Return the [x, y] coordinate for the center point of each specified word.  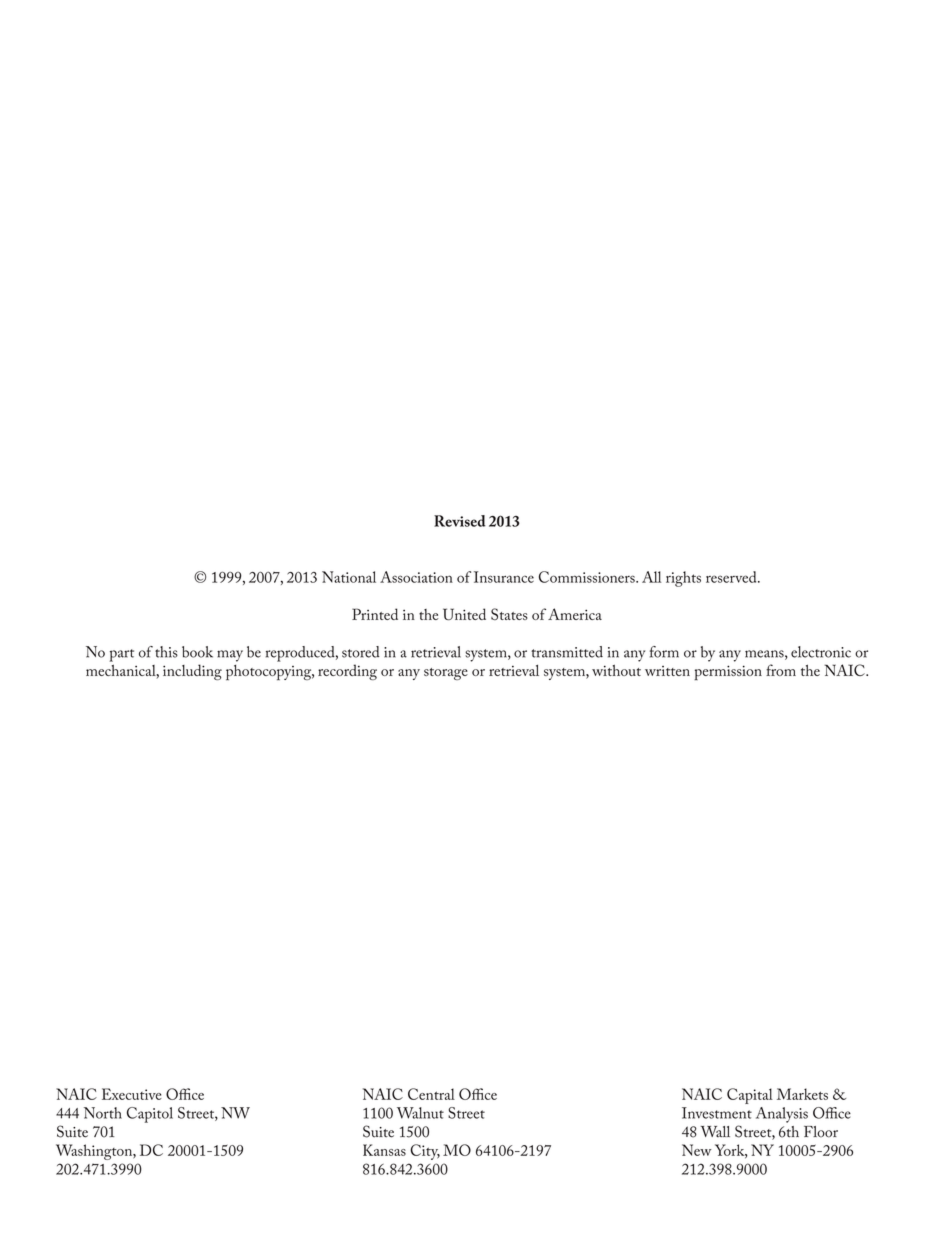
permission [728, 672]
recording [347, 672]
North [103, 1113]
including [192, 672]
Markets [802, 1094]
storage [446, 674]
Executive [132, 1094]
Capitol [150, 1115]
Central [431, 1094]
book [197, 652]
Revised [460, 521]
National [349, 577]
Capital [750, 1096]
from [781, 670]
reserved [732, 577]
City [425, 1152]
